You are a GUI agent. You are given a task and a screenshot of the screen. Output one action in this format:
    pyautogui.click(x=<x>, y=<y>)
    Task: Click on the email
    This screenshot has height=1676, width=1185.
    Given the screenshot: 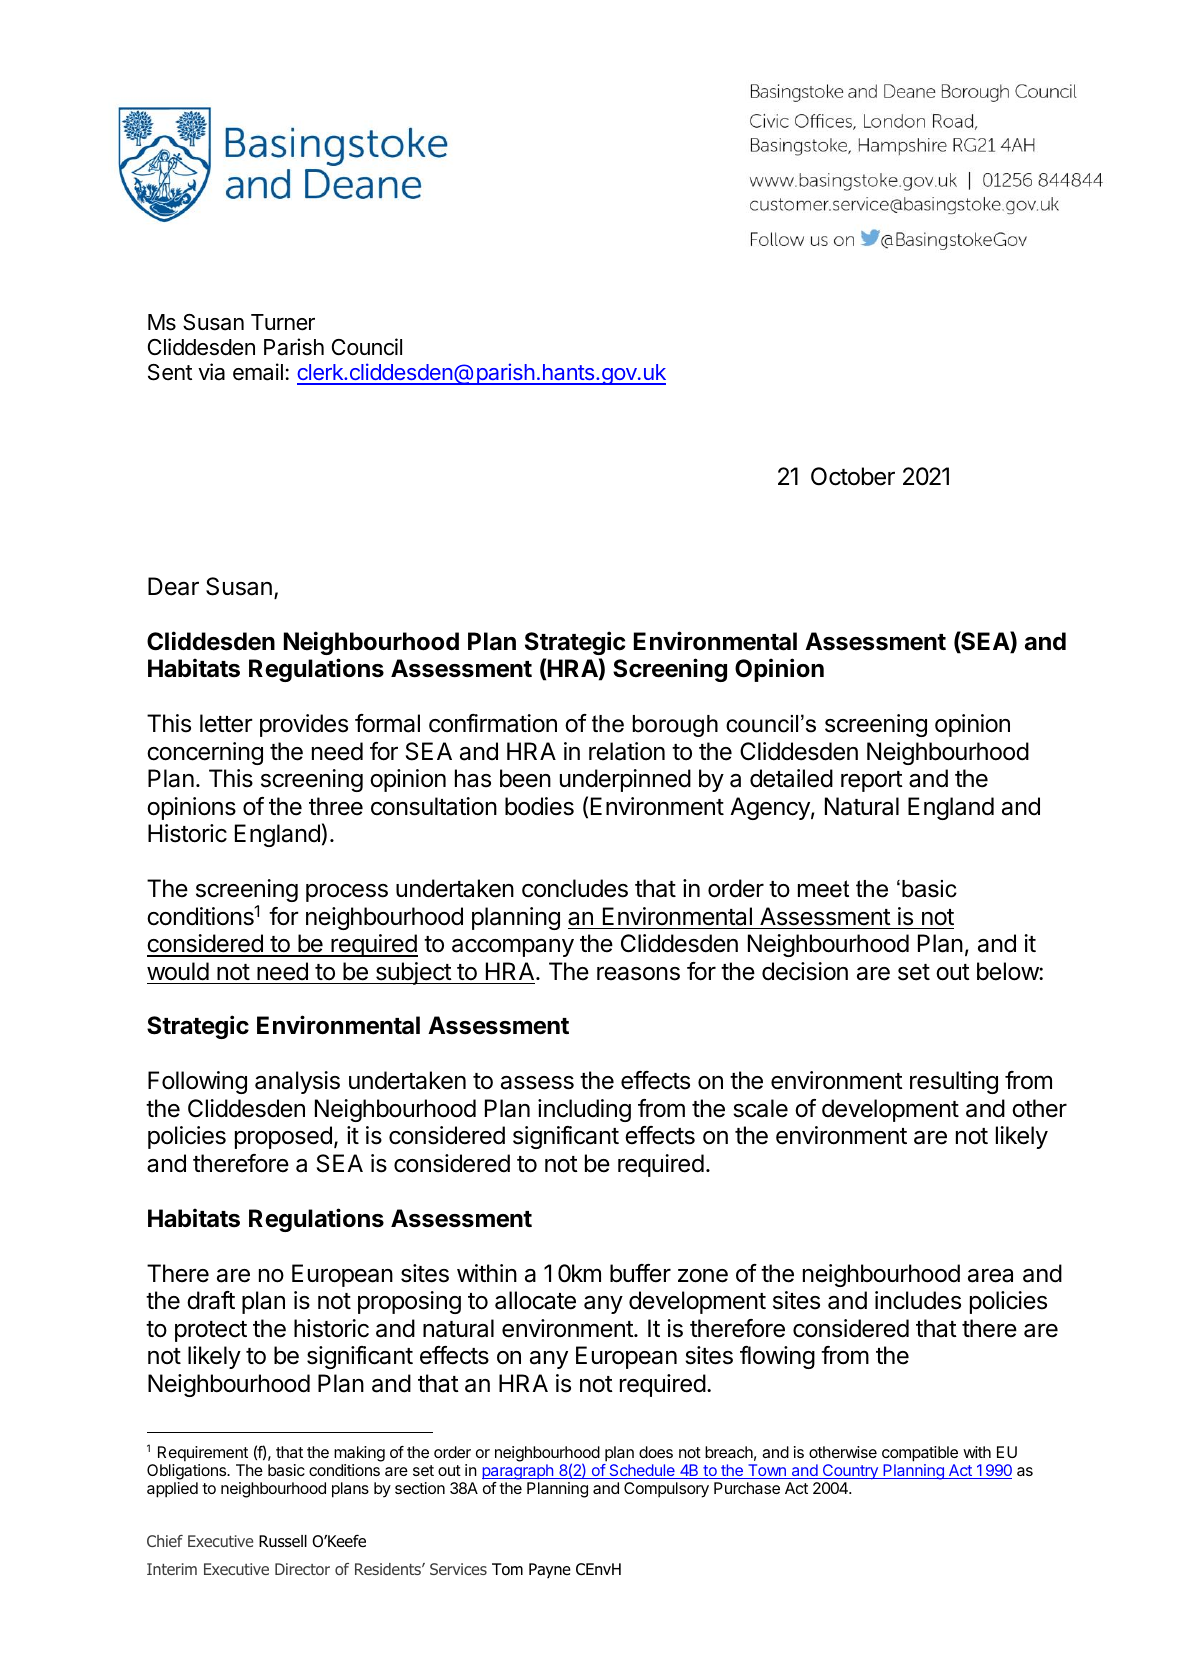 What is the action you would take?
    pyautogui.click(x=258, y=372)
